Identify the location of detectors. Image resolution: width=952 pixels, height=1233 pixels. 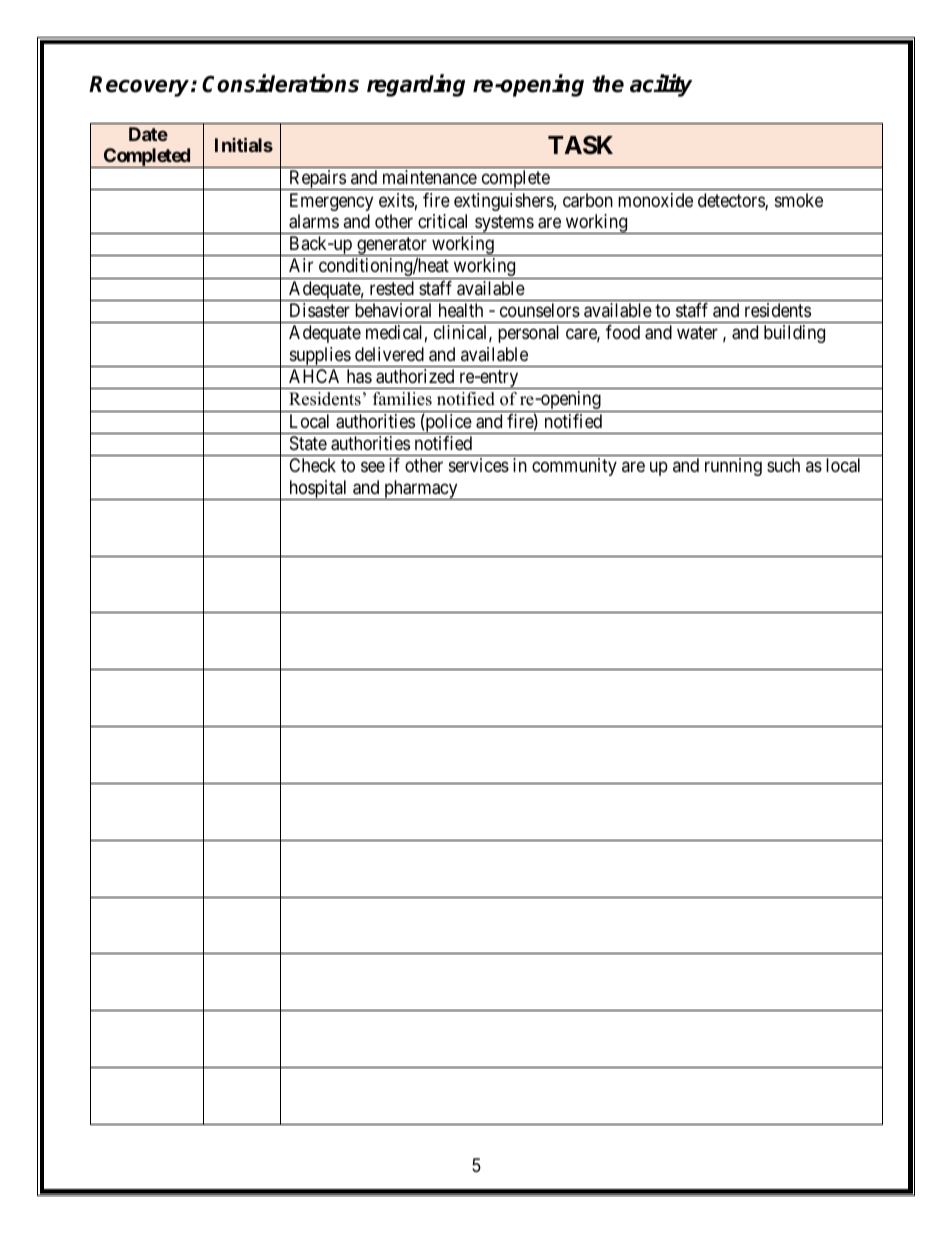
(732, 201).
